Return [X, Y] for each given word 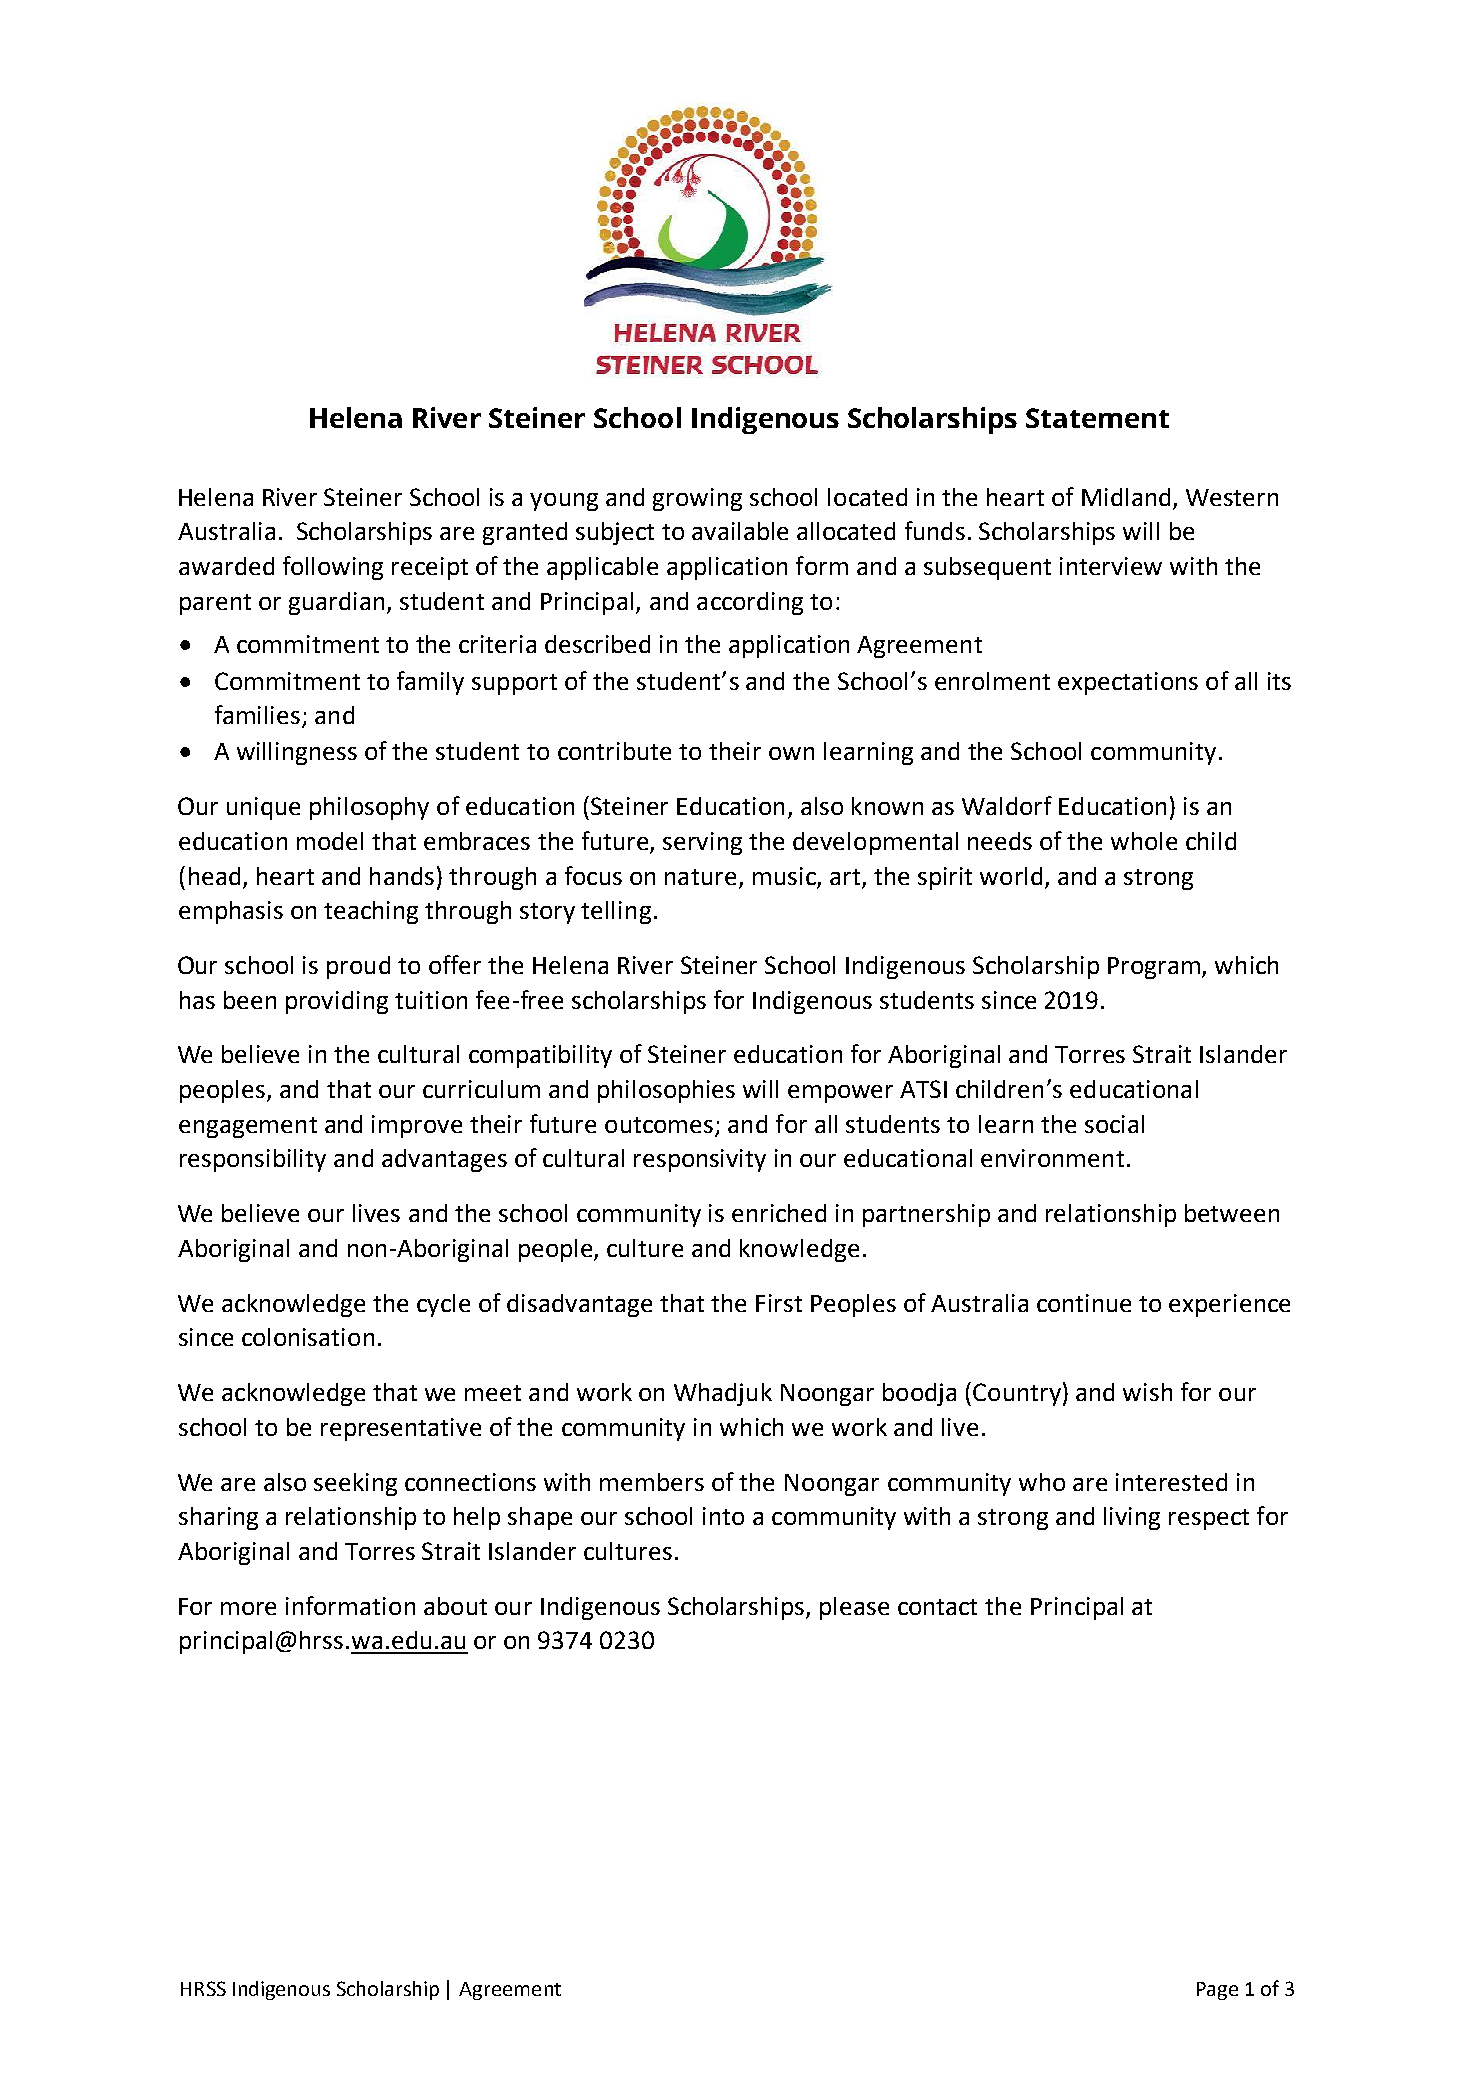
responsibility [253, 1160]
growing [697, 499]
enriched [779, 1213]
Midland [1126, 497]
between [1232, 1213]
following [333, 568]
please [854, 1608]
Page [1217, 1991]
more [248, 1608]
